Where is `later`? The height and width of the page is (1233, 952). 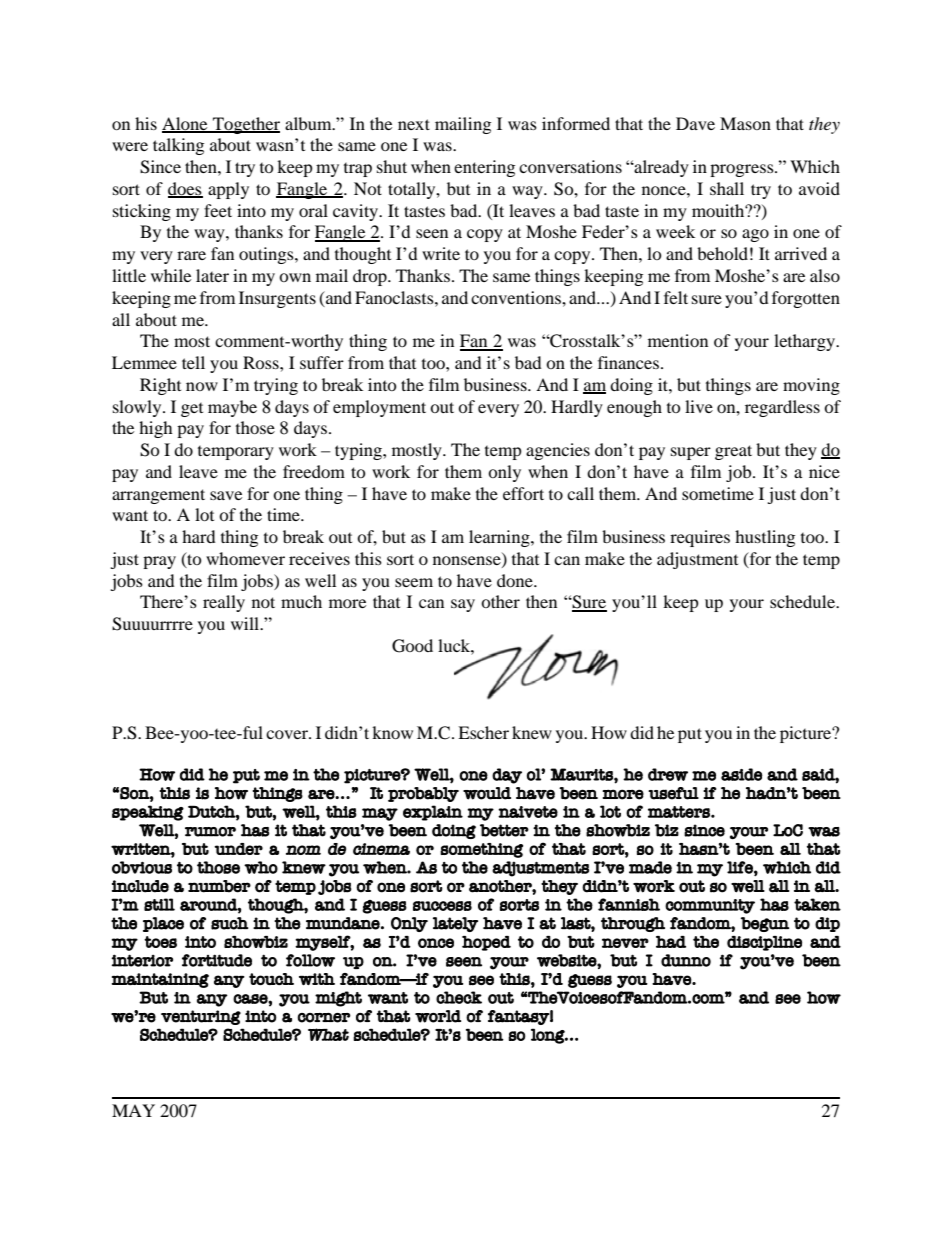
later is located at coordinates (212, 275).
